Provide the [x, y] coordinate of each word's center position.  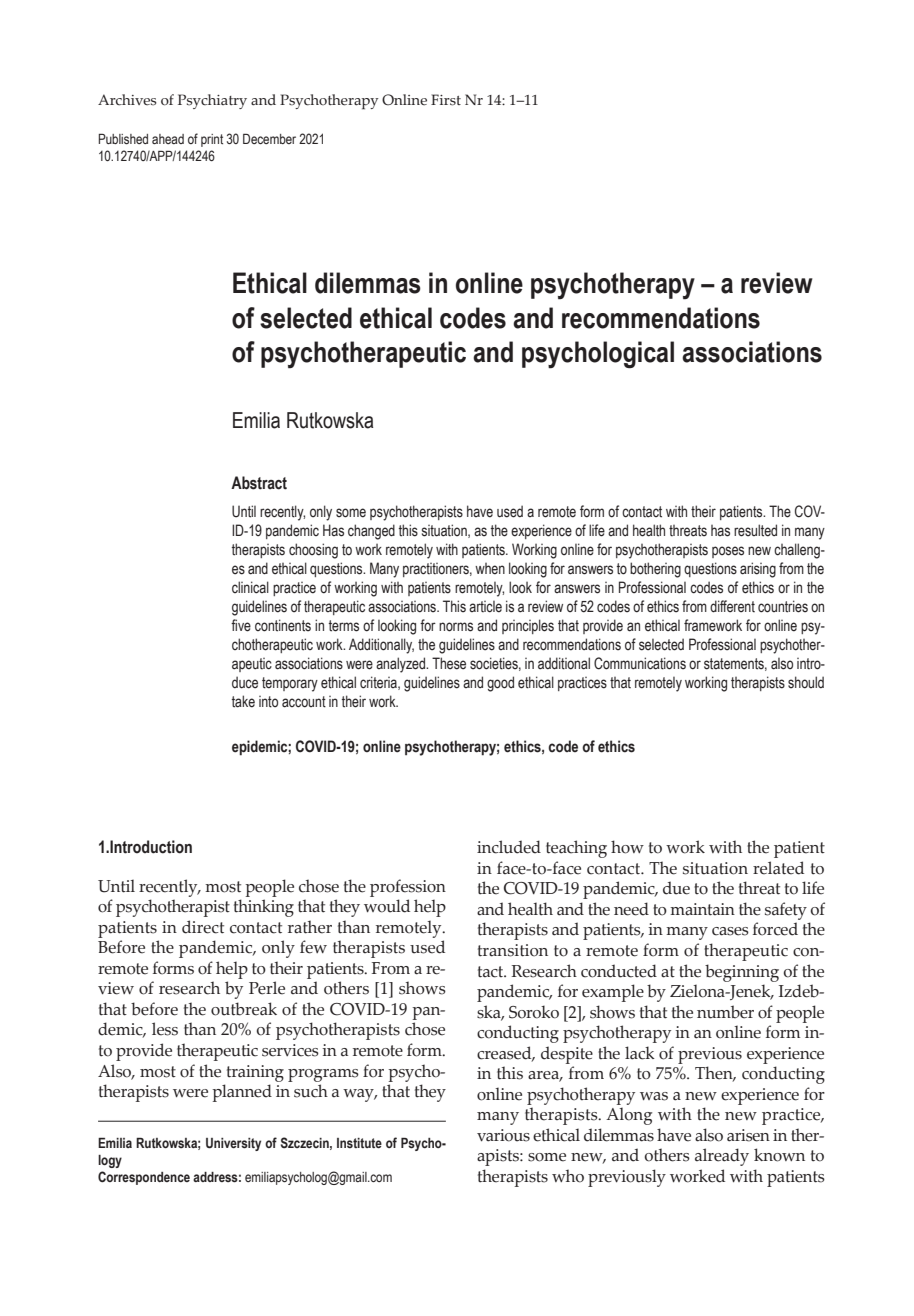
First [446, 100]
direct [203, 927]
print [212, 140]
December [269, 138]
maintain [702, 909]
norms [456, 627]
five [241, 625]
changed [371, 532]
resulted [755, 530]
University [233, 1144]
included [509, 847]
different [732, 606]
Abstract [259, 483]
